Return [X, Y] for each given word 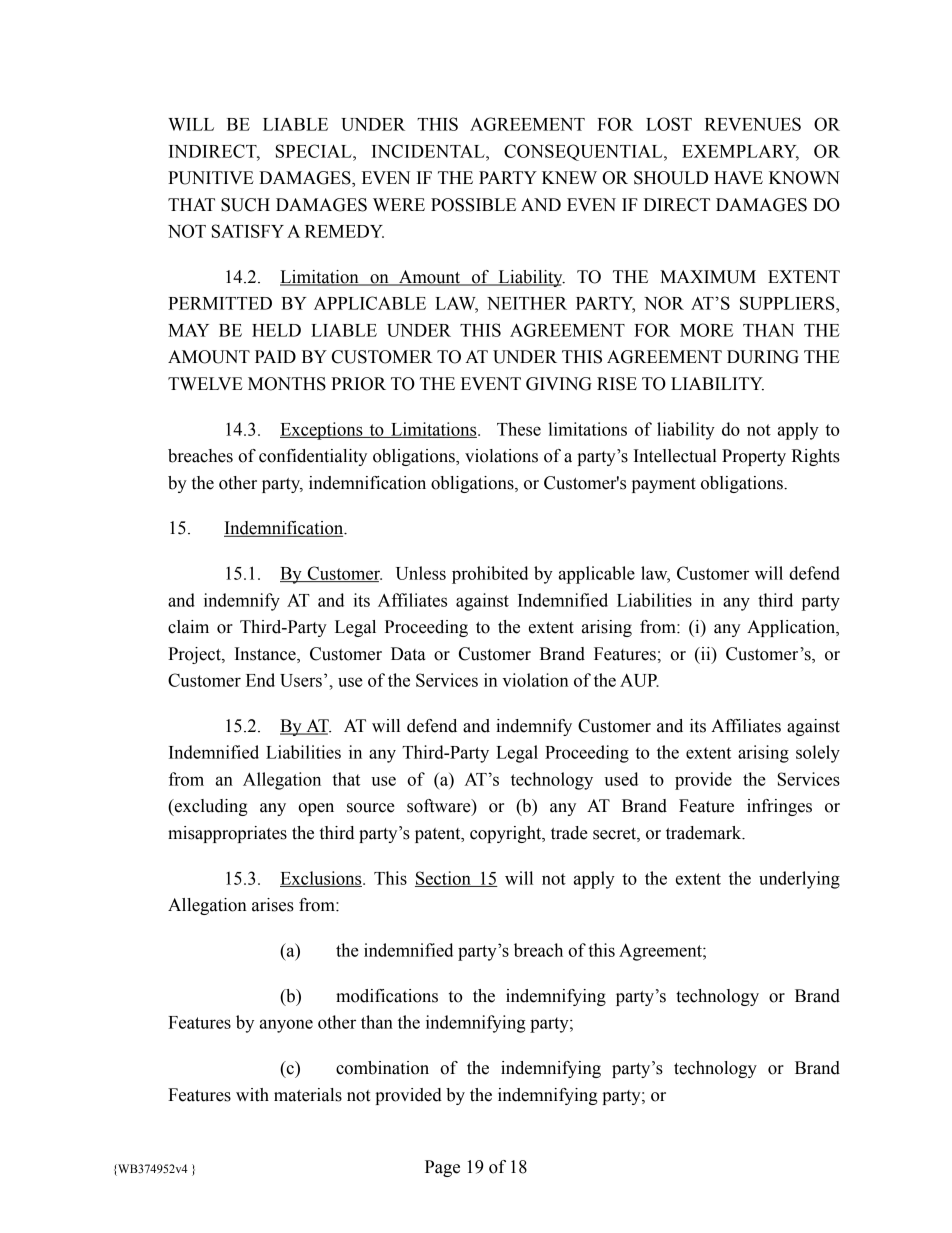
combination [382, 1068]
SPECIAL [315, 151]
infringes [779, 807]
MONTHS [287, 384]
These [519, 429]
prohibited [490, 575]
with [252, 1095]
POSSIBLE [473, 205]
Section [444, 879]
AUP [639, 680]
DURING [763, 357]
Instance [266, 655]
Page [442, 1168]
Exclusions [322, 879]
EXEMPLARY [740, 152]
